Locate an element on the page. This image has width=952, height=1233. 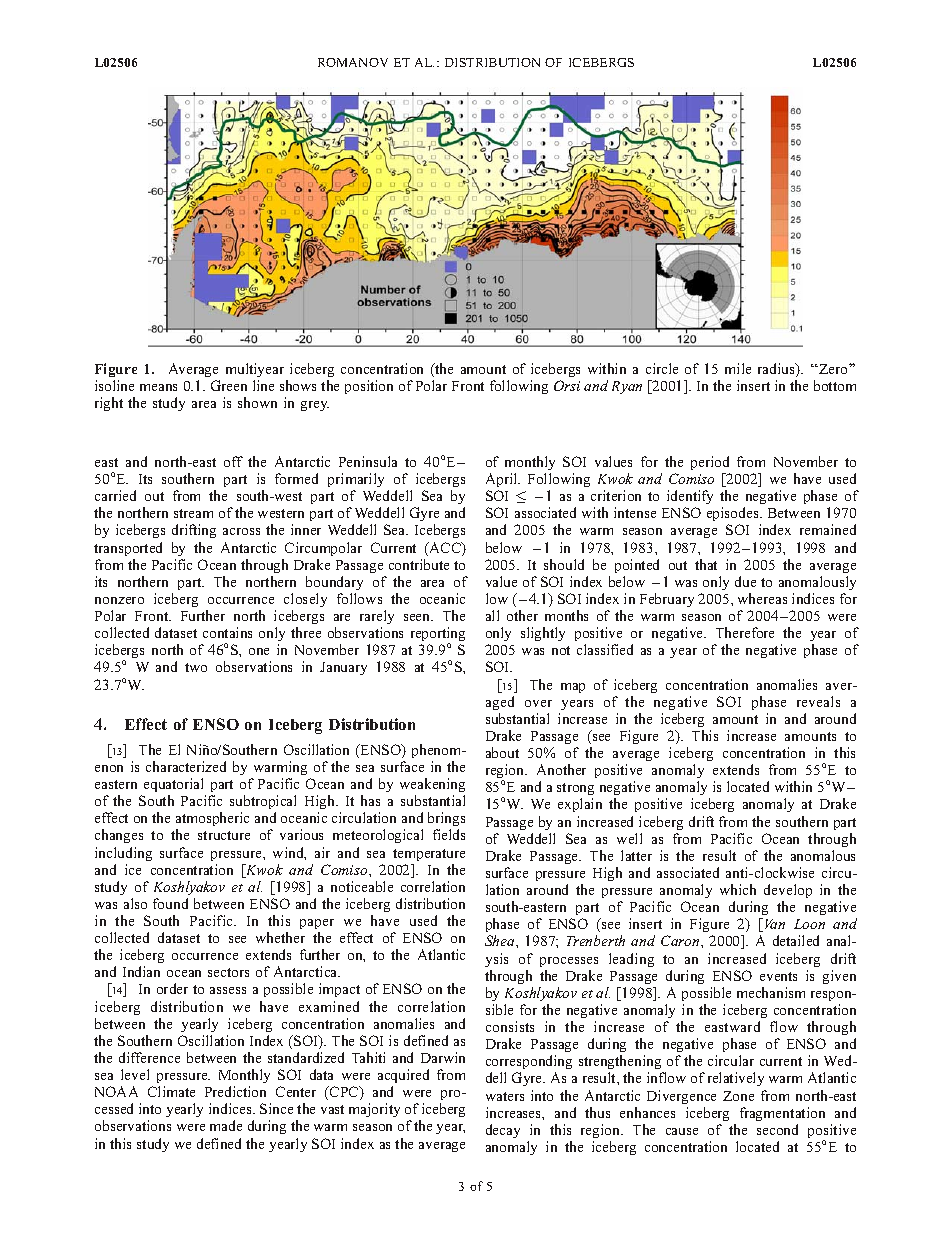
mile is located at coordinates (738, 368).
